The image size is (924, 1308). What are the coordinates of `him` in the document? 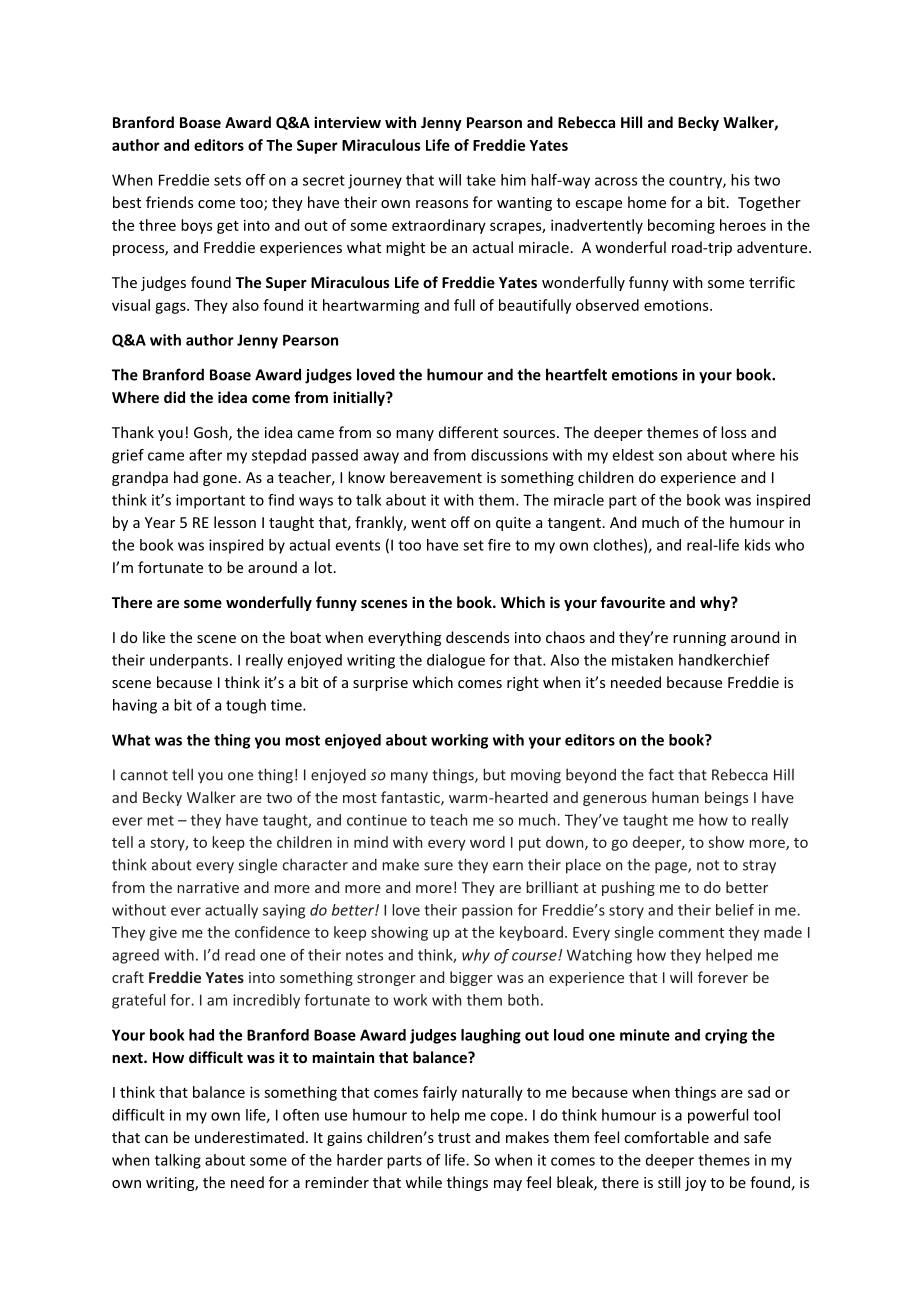 It's located at (513, 180).
